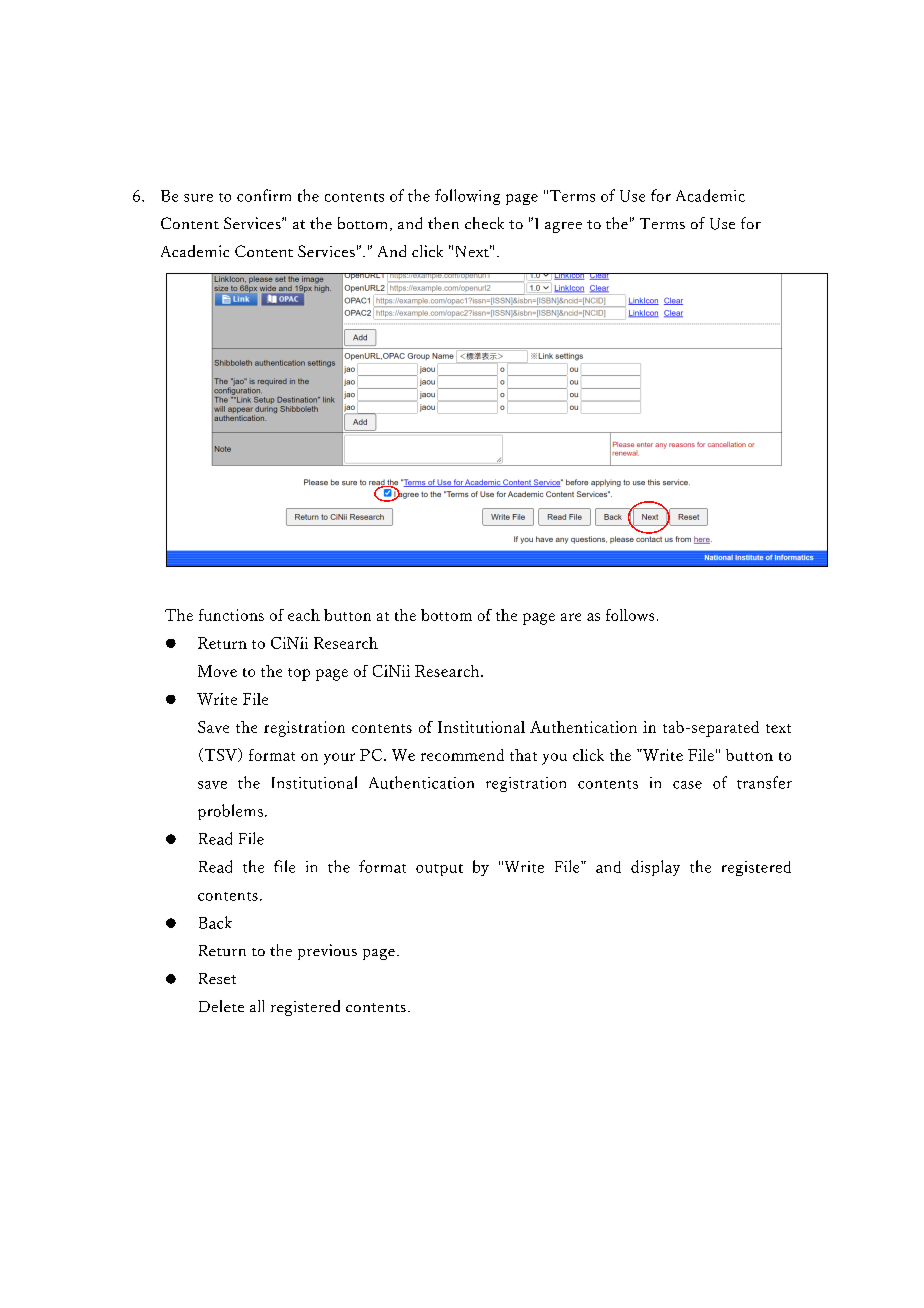  I want to click on are, so click(571, 617).
